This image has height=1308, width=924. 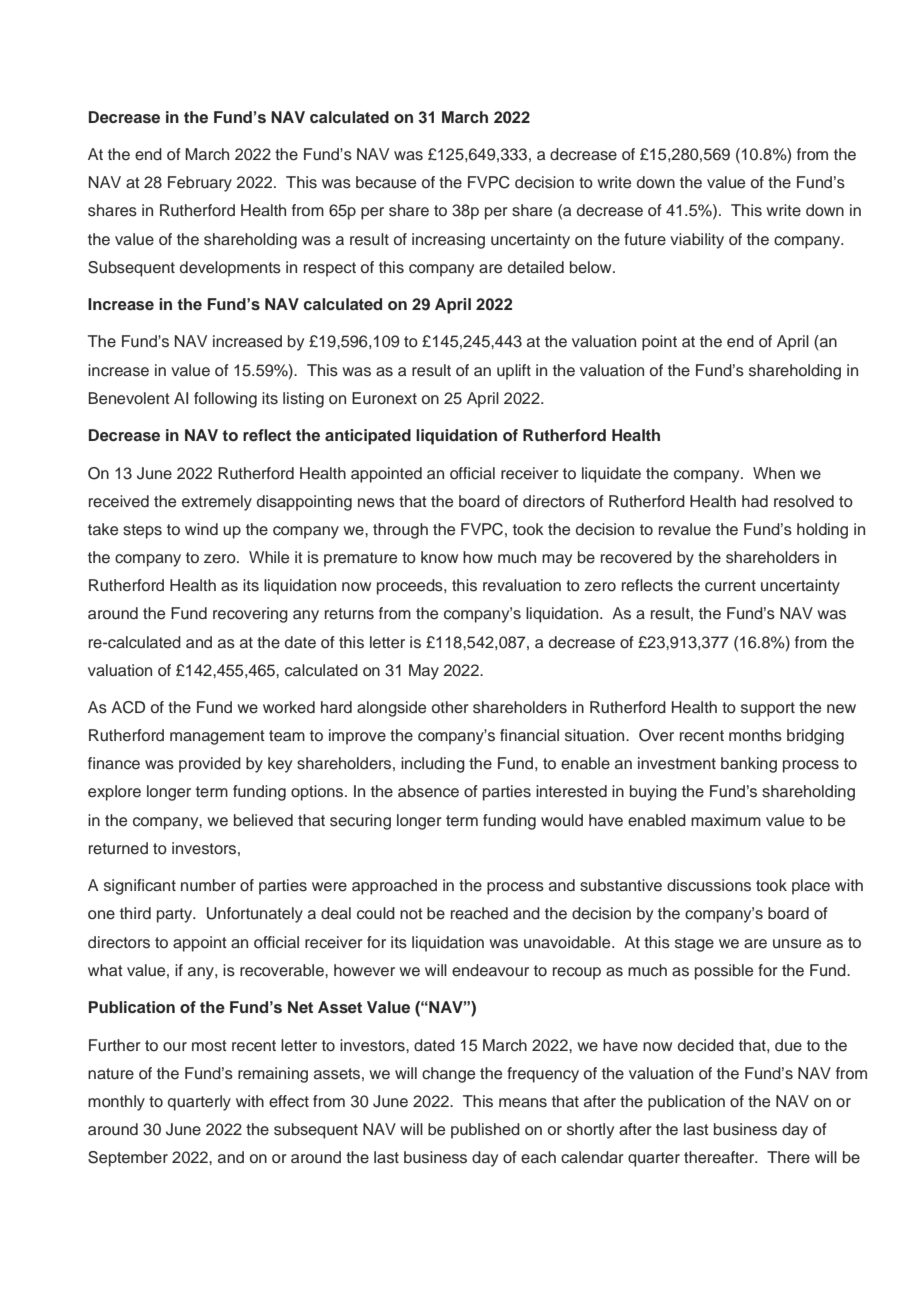 What do you see at coordinates (128, 707) in the image?
I see `ACD` at bounding box center [128, 707].
